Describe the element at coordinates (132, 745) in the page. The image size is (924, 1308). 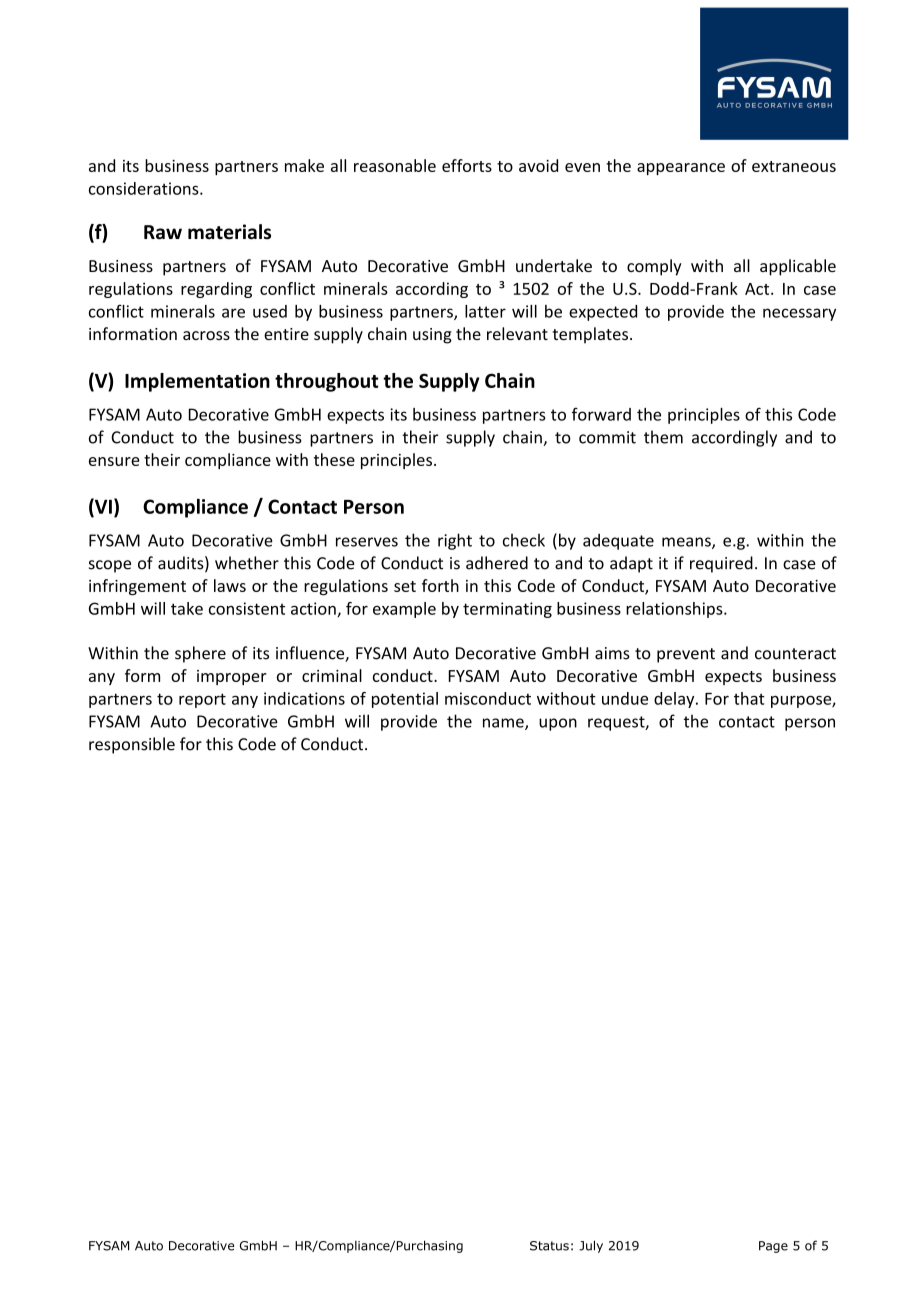
I see `responsible` at that location.
